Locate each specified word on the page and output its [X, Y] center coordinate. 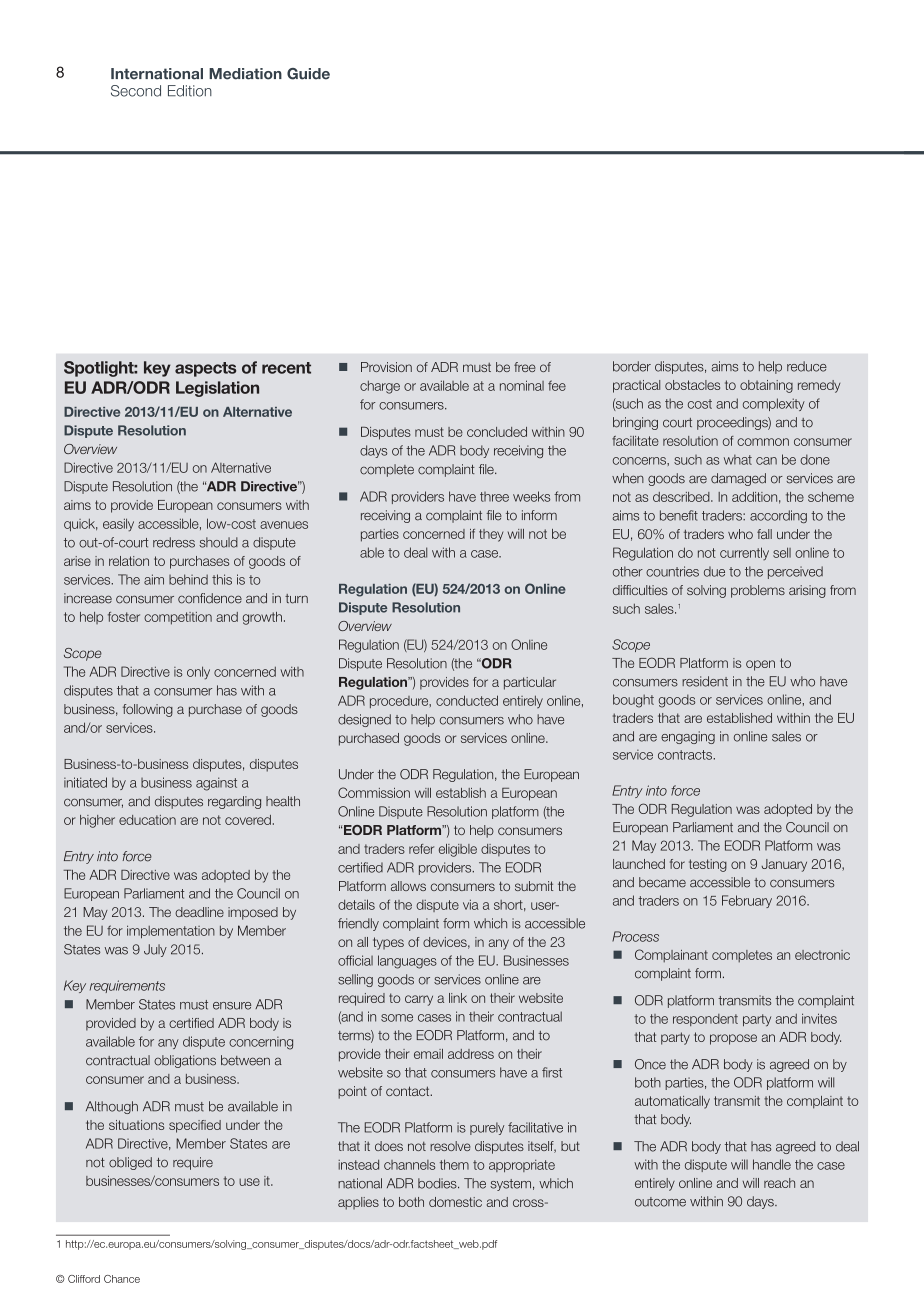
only [198, 673]
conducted [467, 700]
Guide [308, 74]
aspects [205, 369]
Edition [190, 91]
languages [407, 962]
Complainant [671, 955]
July [155, 950]
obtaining [766, 386]
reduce [807, 366]
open [760, 665]
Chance [122, 1279]
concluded [497, 432]
